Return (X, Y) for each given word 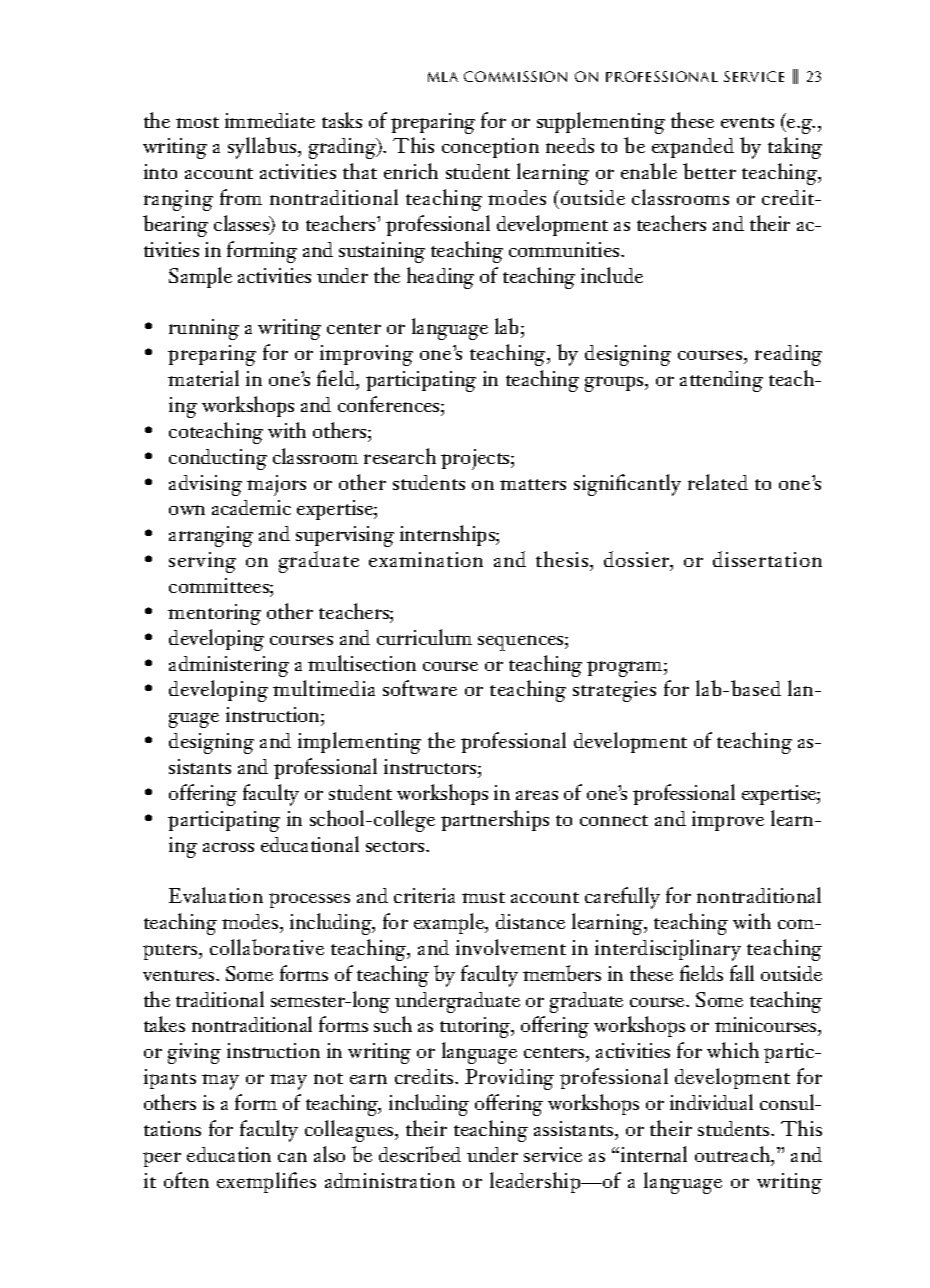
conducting (218, 459)
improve (728, 821)
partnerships (495, 820)
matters (533, 484)
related (718, 482)
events (747, 122)
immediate (270, 120)
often (186, 1180)
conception (490, 148)
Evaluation (216, 895)
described (420, 1154)
